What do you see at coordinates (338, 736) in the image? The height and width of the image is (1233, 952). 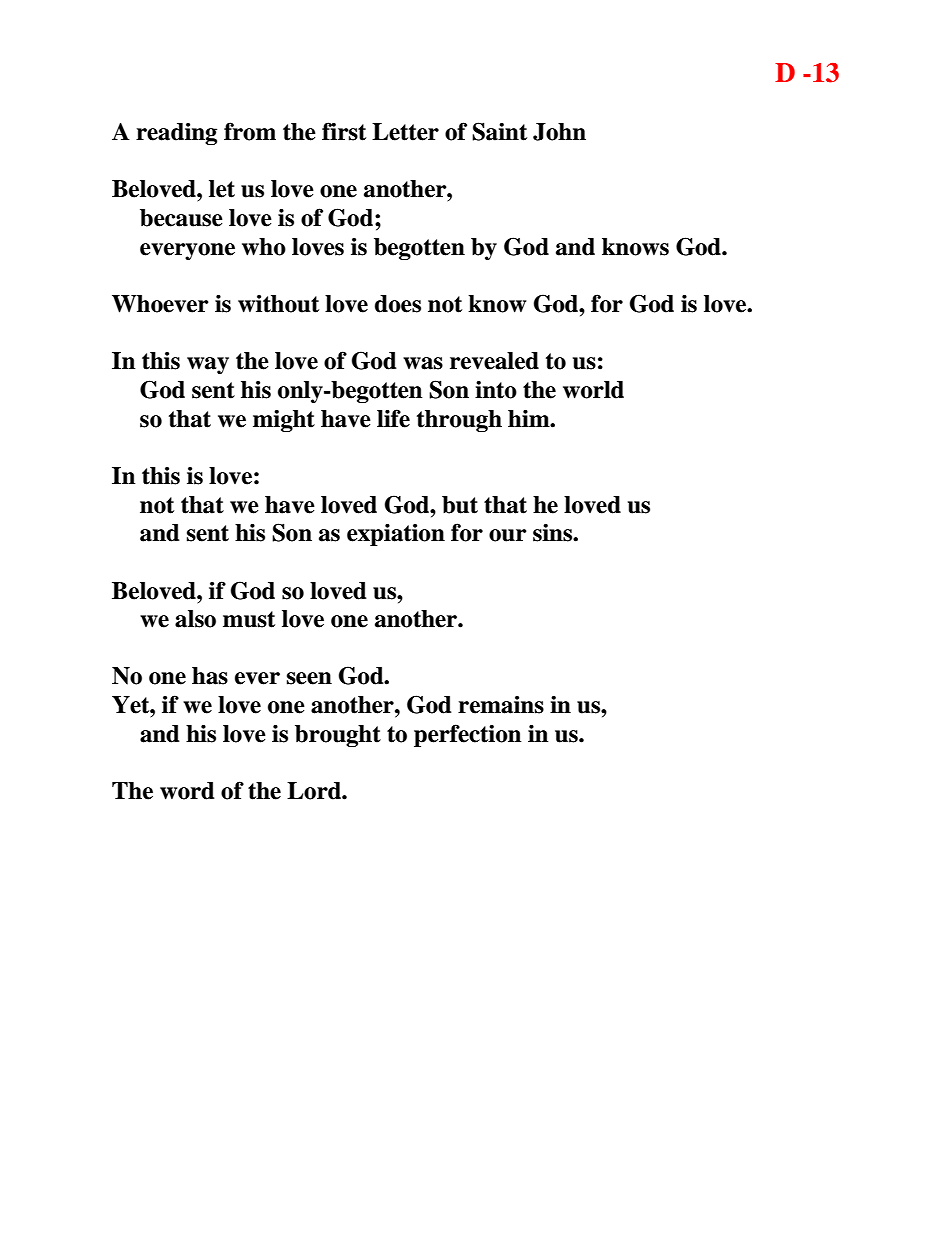 I see `brought` at bounding box center [338, 736].
